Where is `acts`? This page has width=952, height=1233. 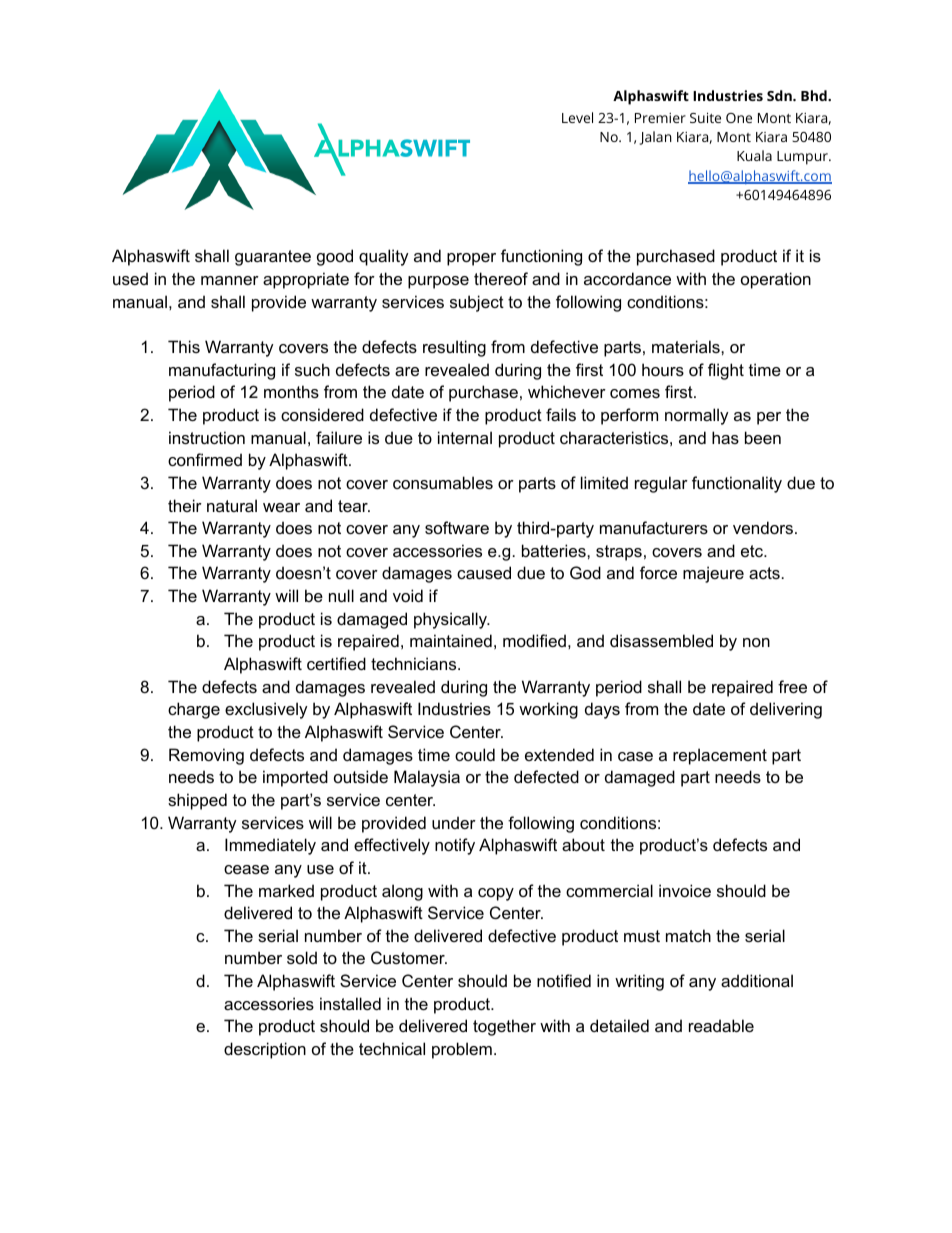 acts is located at coordinates (764, 573).
